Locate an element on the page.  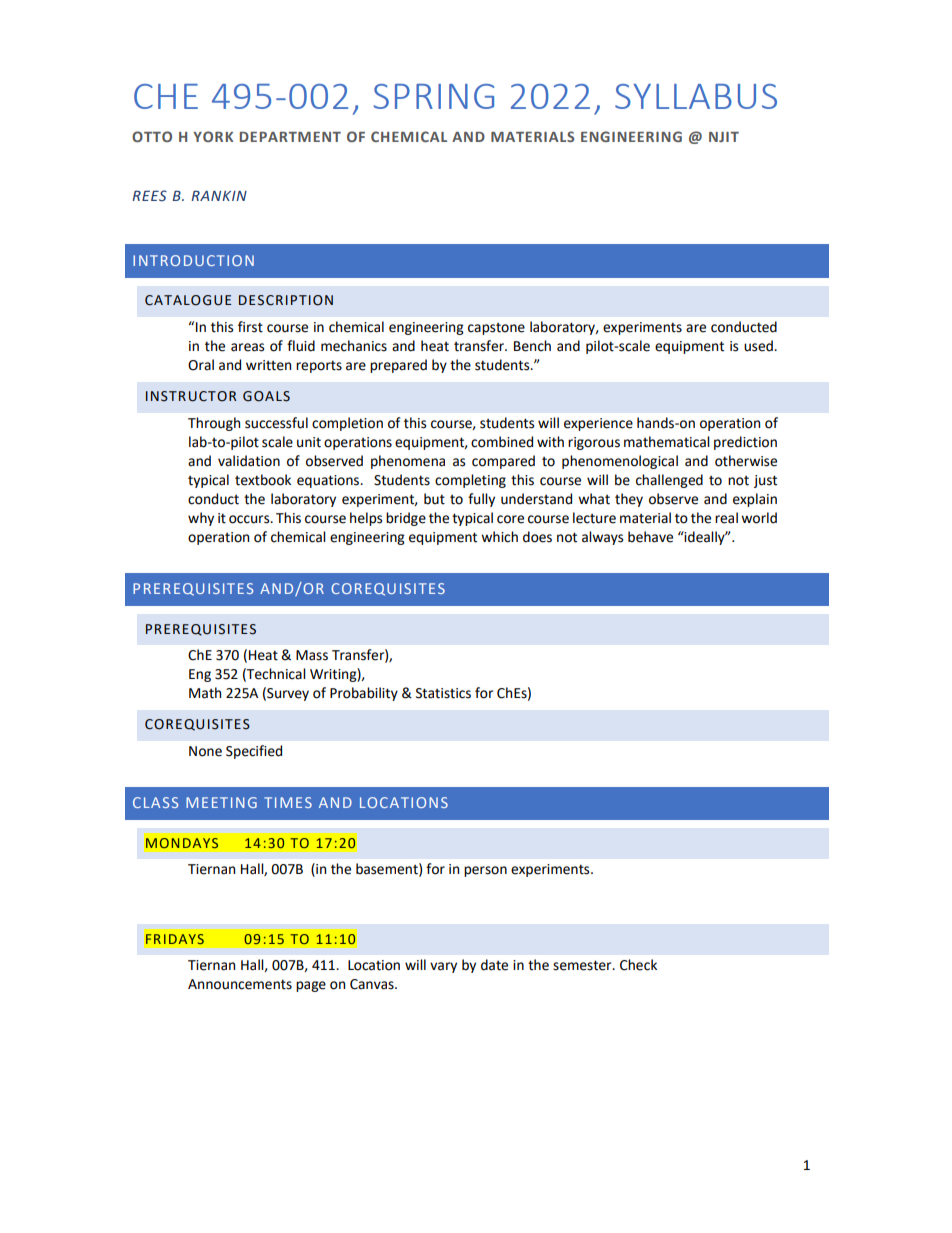
SPRING is located at coordinates (433, 96).
